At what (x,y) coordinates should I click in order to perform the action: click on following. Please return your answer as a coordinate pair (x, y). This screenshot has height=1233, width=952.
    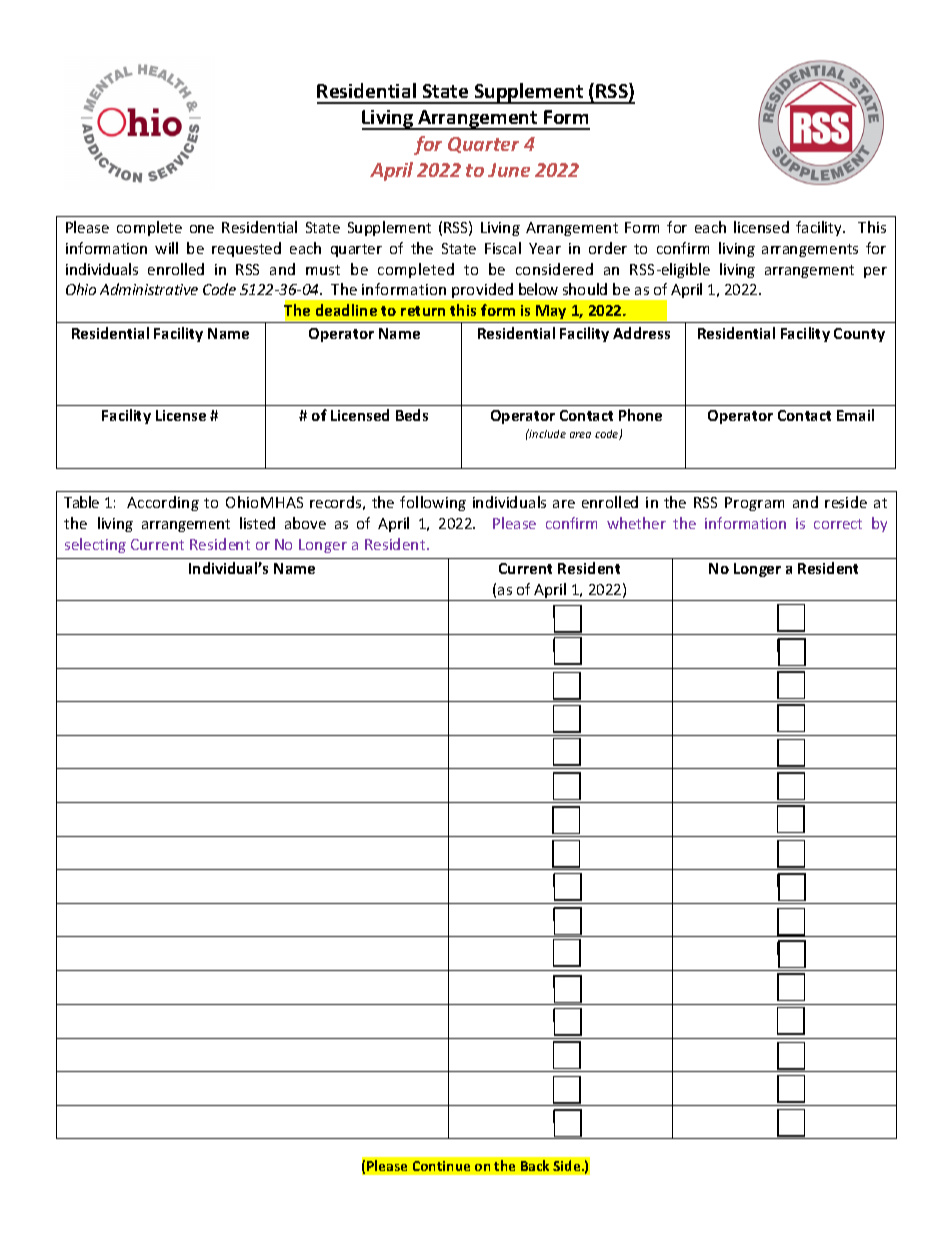
    Looking at the image, I should click on (433, 503).
